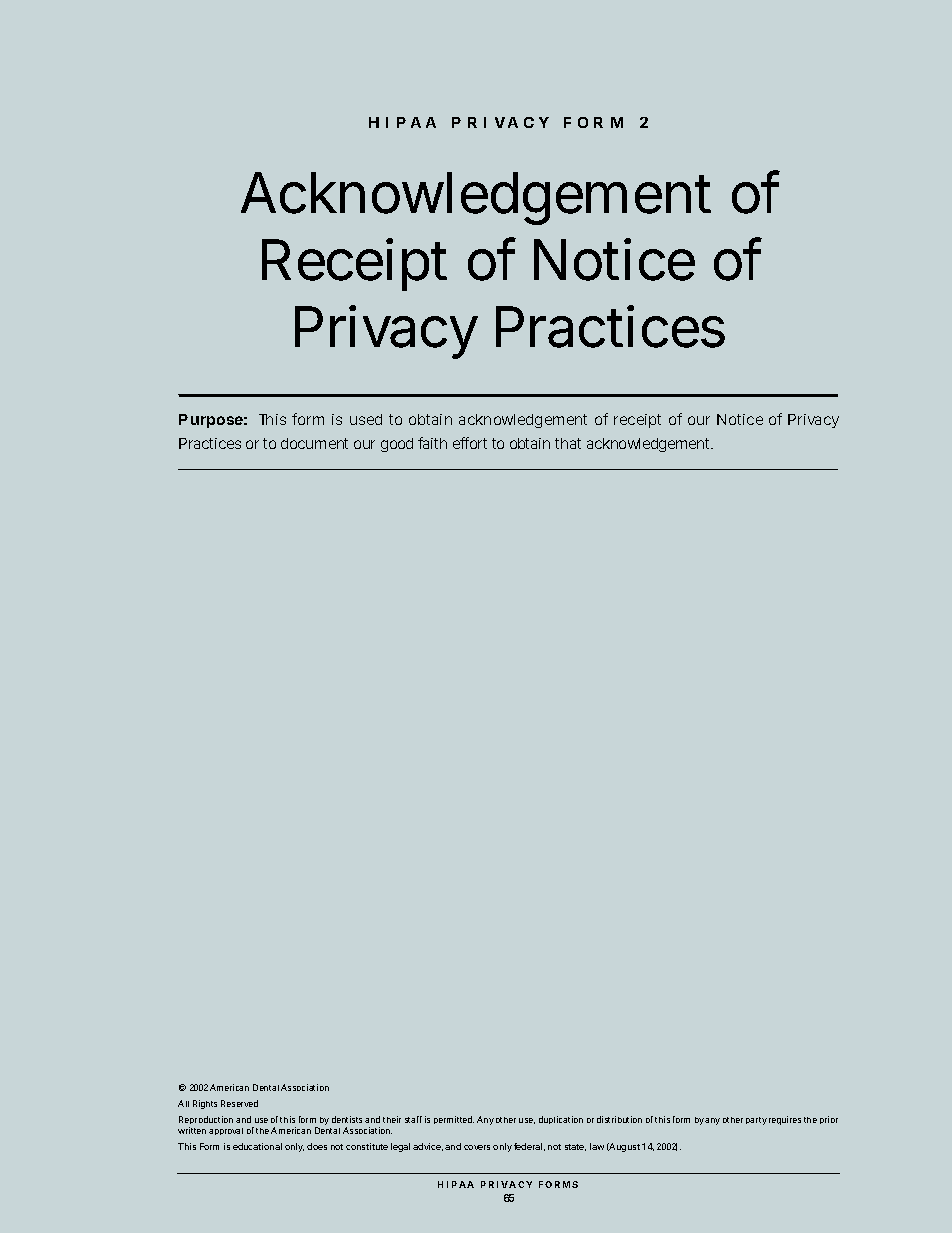  I want to click on used, so click(366, 419).
